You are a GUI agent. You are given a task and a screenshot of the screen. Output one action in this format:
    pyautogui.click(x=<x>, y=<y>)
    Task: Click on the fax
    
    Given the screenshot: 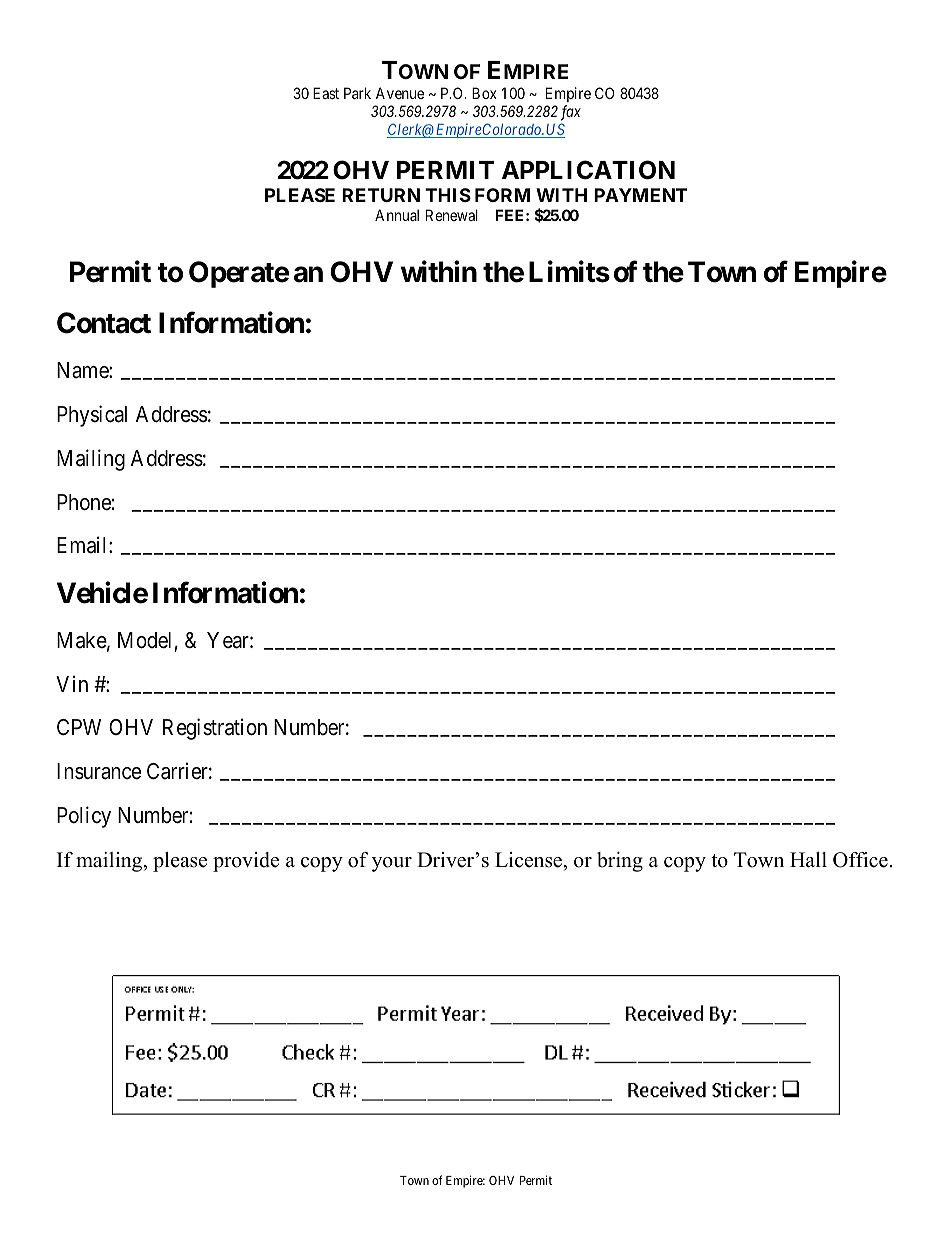 What is the action you would take?
    pyautogui.click(x=571, y=113)
